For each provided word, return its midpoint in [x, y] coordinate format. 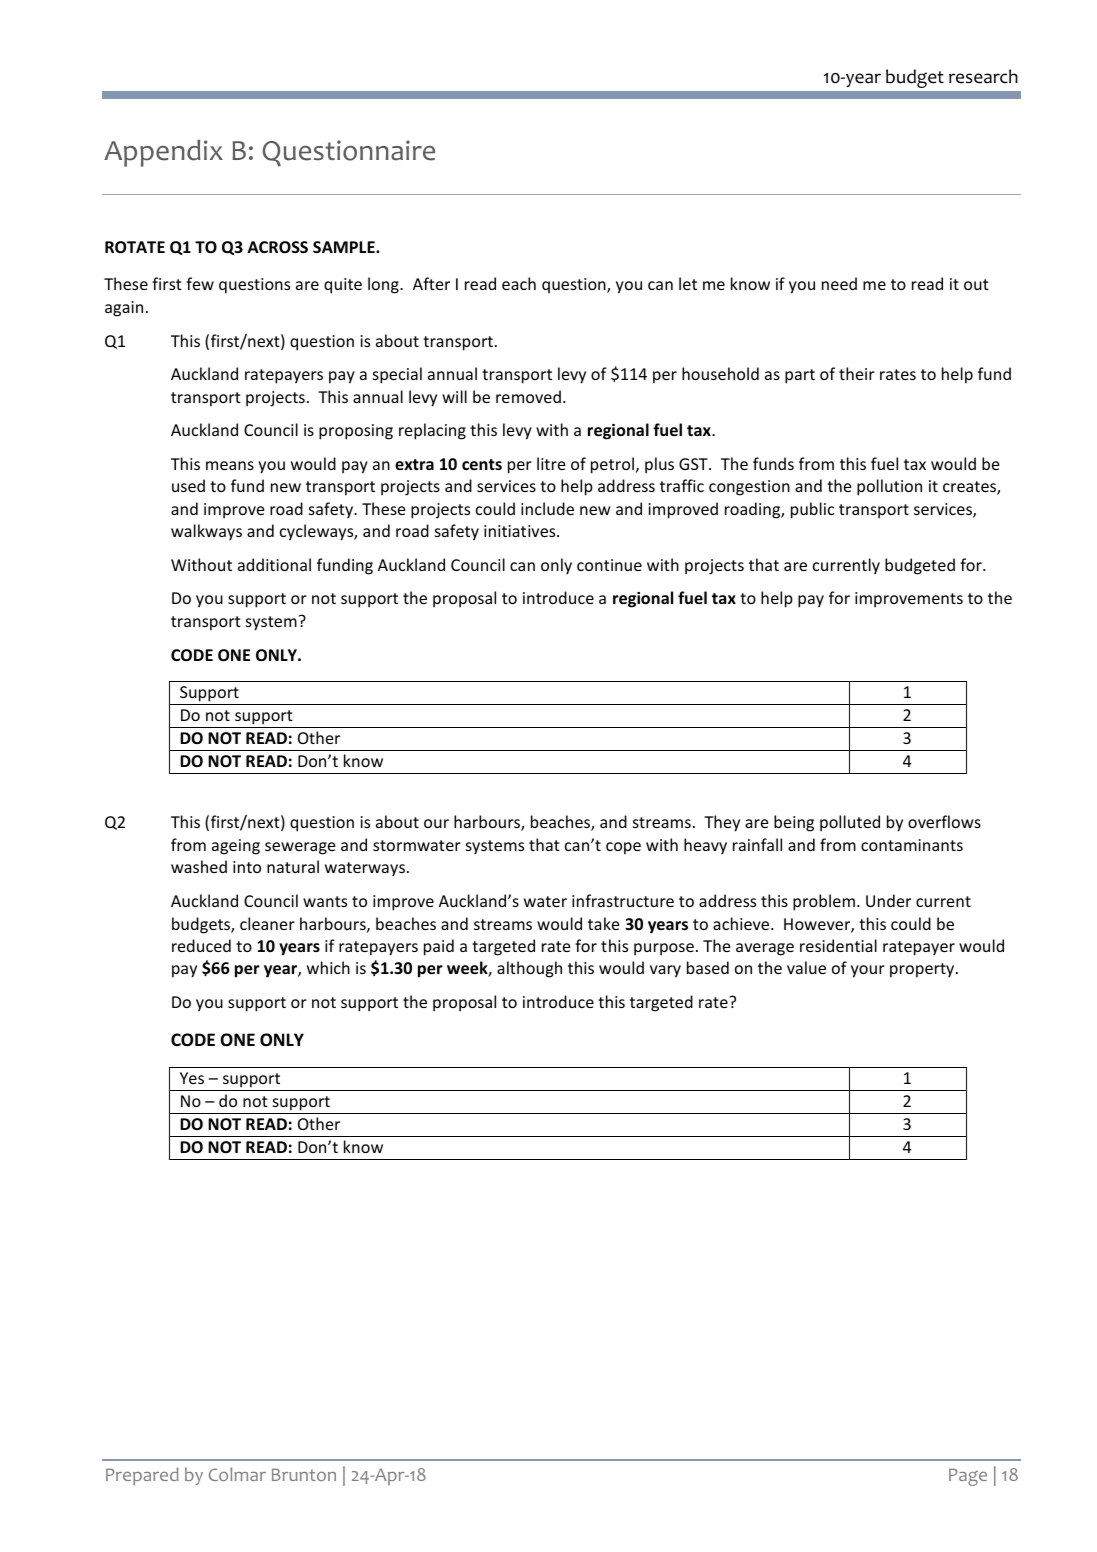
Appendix [163, 153]
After [431, 283]
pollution [889, 487]
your [868, 971]
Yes [192, 1078]
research [983, 76]
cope [623, 848]
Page [968, 1477]
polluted [850, 823]
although [529, 969]
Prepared [142, 1476]
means [230, 465]
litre [551, 463]
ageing [236, 847]
